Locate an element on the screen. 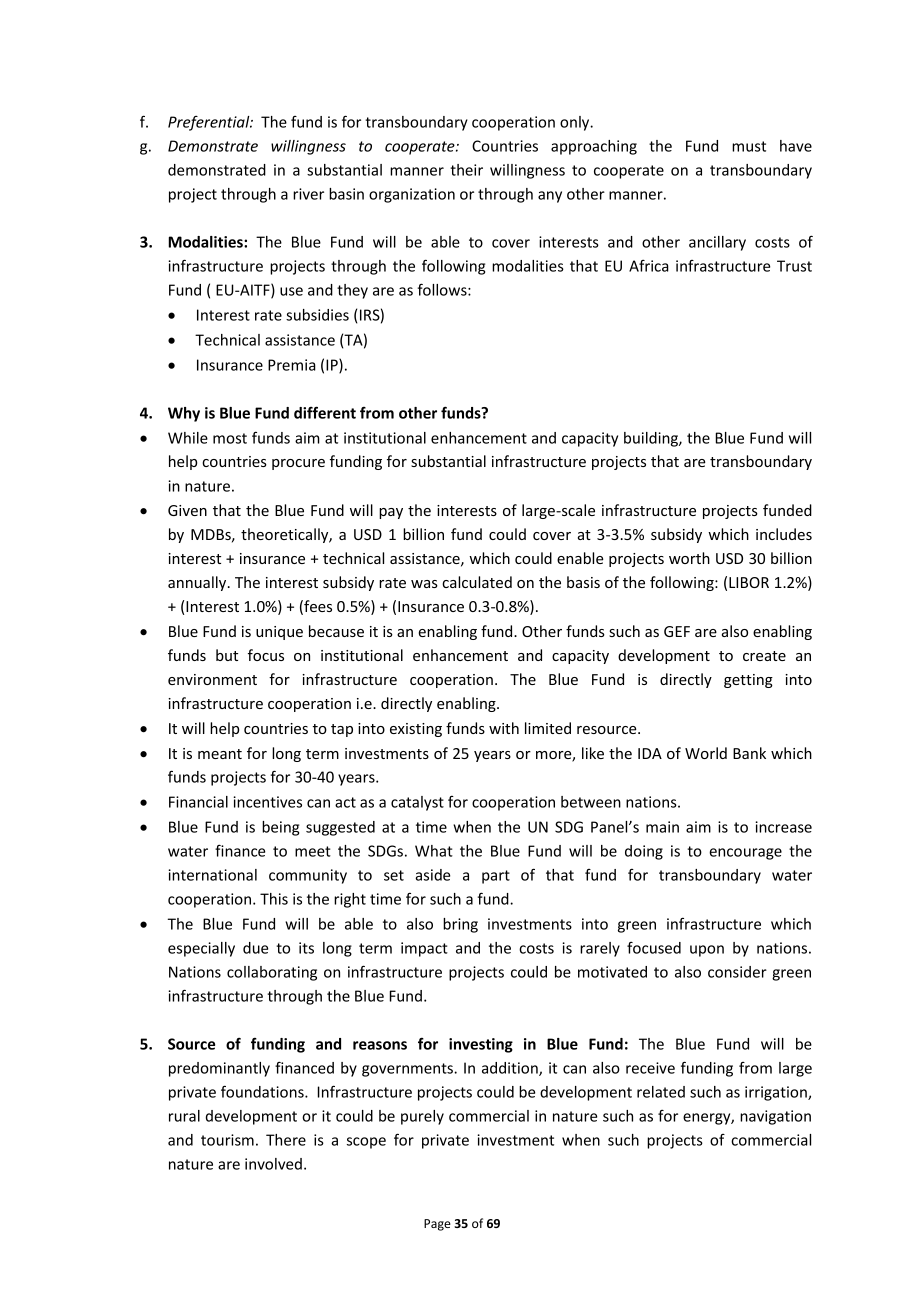  involved is located at coordinates (273, 1164).
